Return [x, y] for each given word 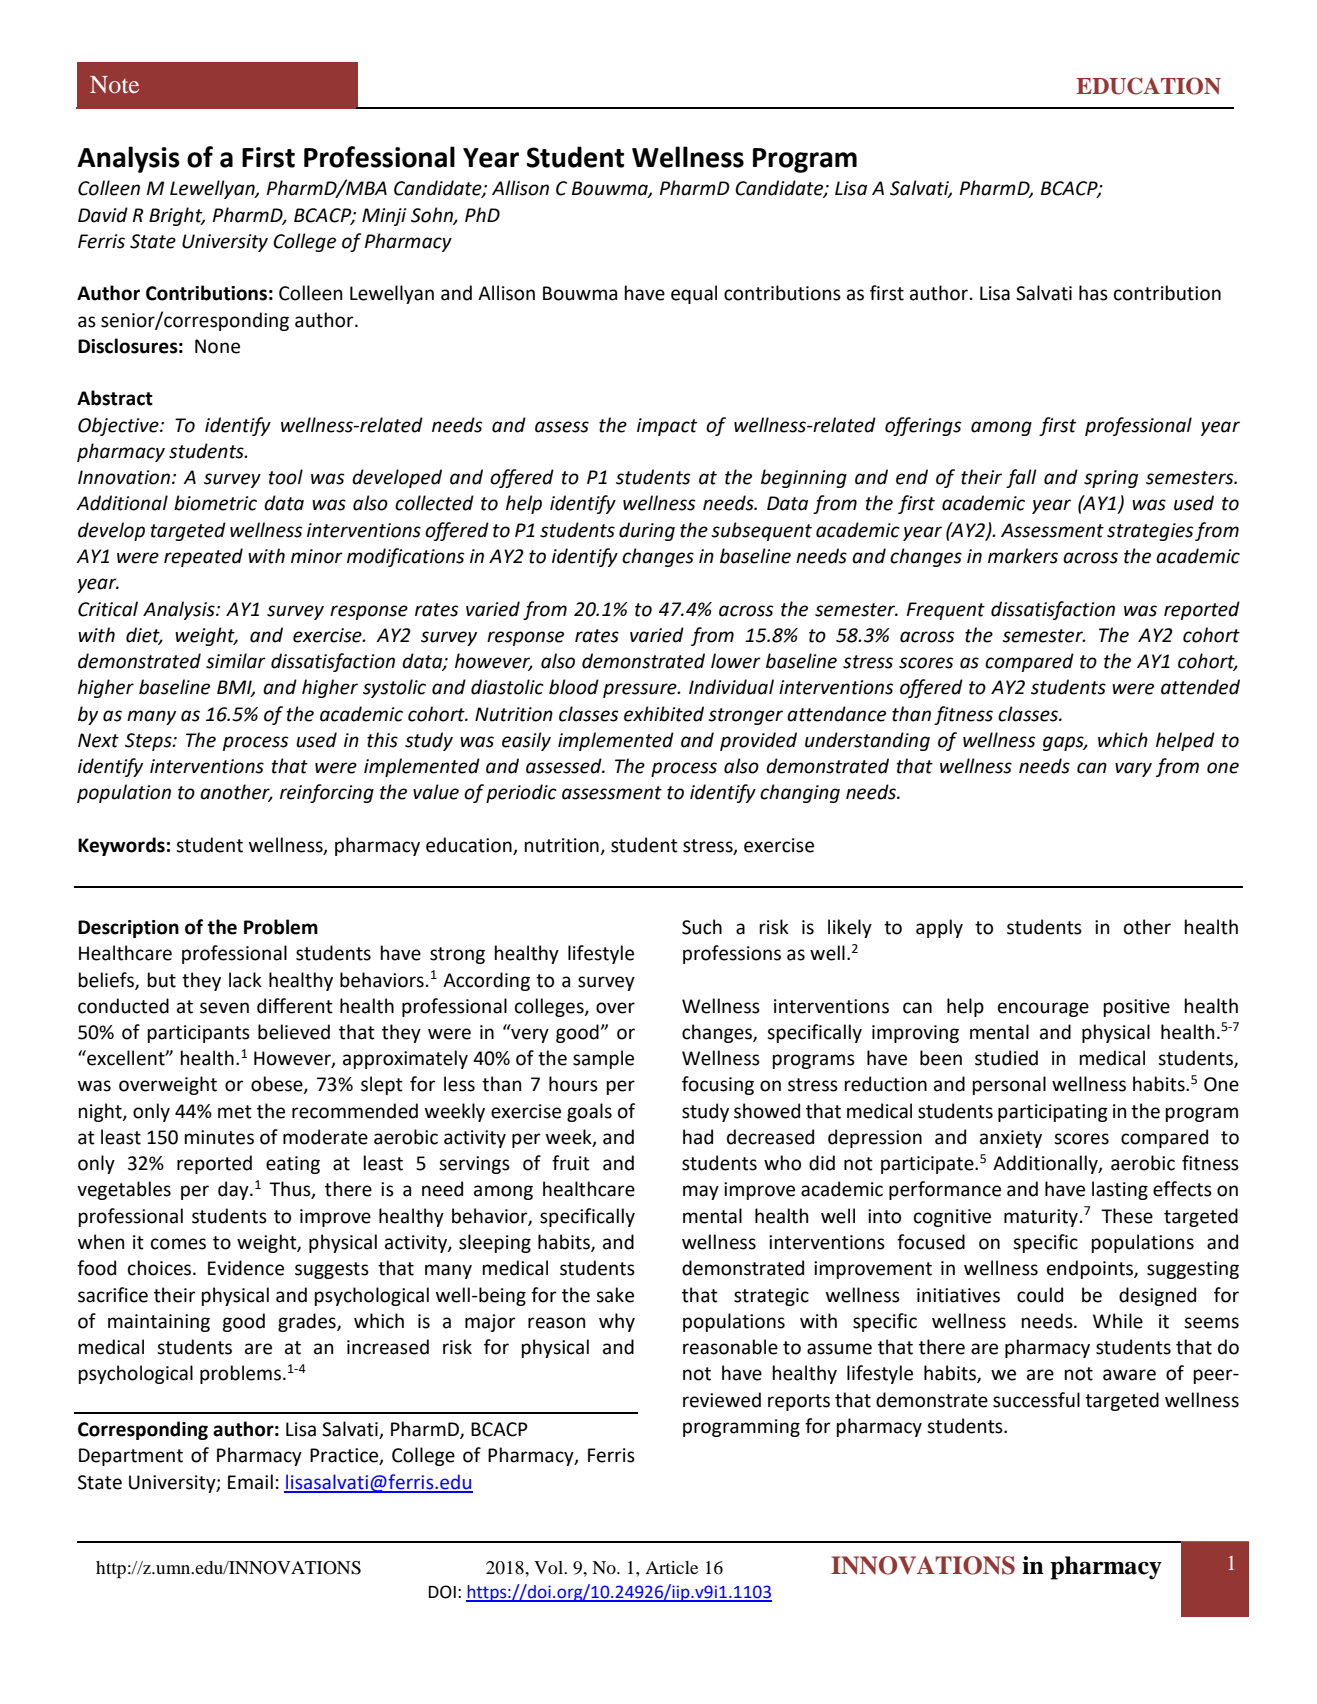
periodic [521, 793]
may [701, 1192]
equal [694, 294]
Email [250, 1482]
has [1093, 293]
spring [1111, 479]
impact [667, 427]
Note [114, 84]
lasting [1120, 1190]
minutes [219, 1137]
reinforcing [327, 793]
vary [1133, 769]
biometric [215, 503]
